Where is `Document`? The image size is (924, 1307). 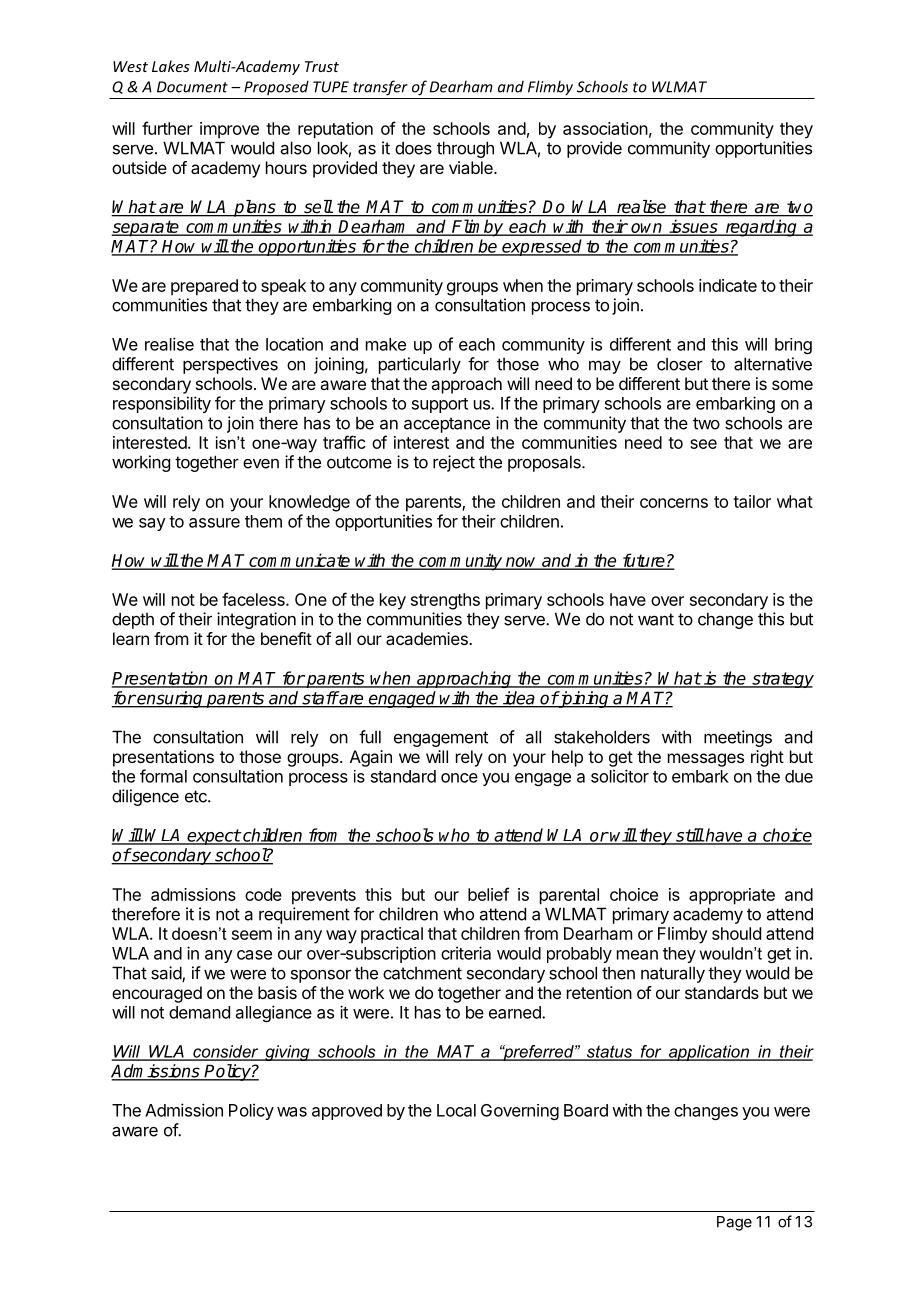
Document is located at coordinates (192, 87).
